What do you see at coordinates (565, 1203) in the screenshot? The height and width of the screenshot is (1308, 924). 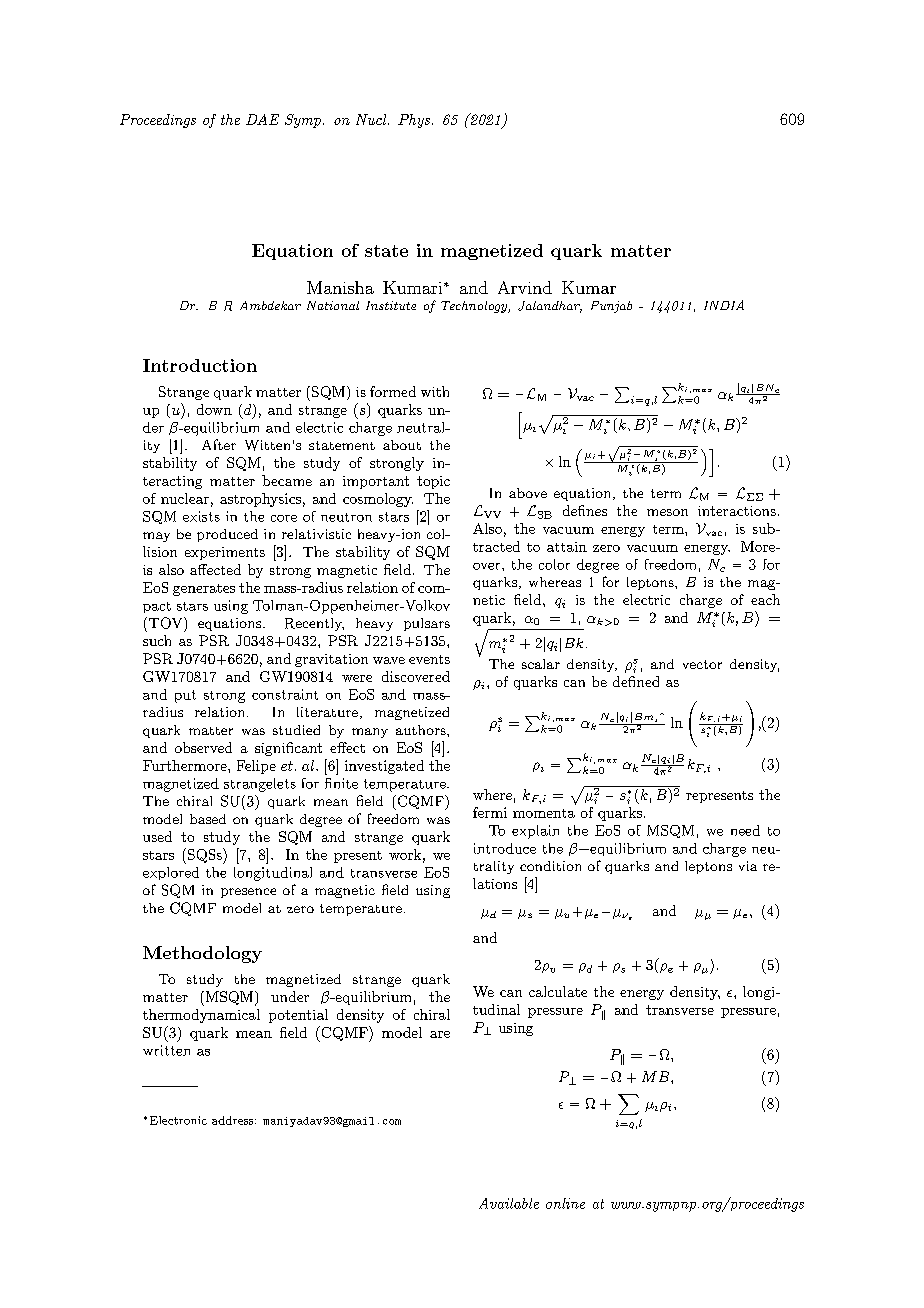 I see `online` at bounding box center [565, 1203].
